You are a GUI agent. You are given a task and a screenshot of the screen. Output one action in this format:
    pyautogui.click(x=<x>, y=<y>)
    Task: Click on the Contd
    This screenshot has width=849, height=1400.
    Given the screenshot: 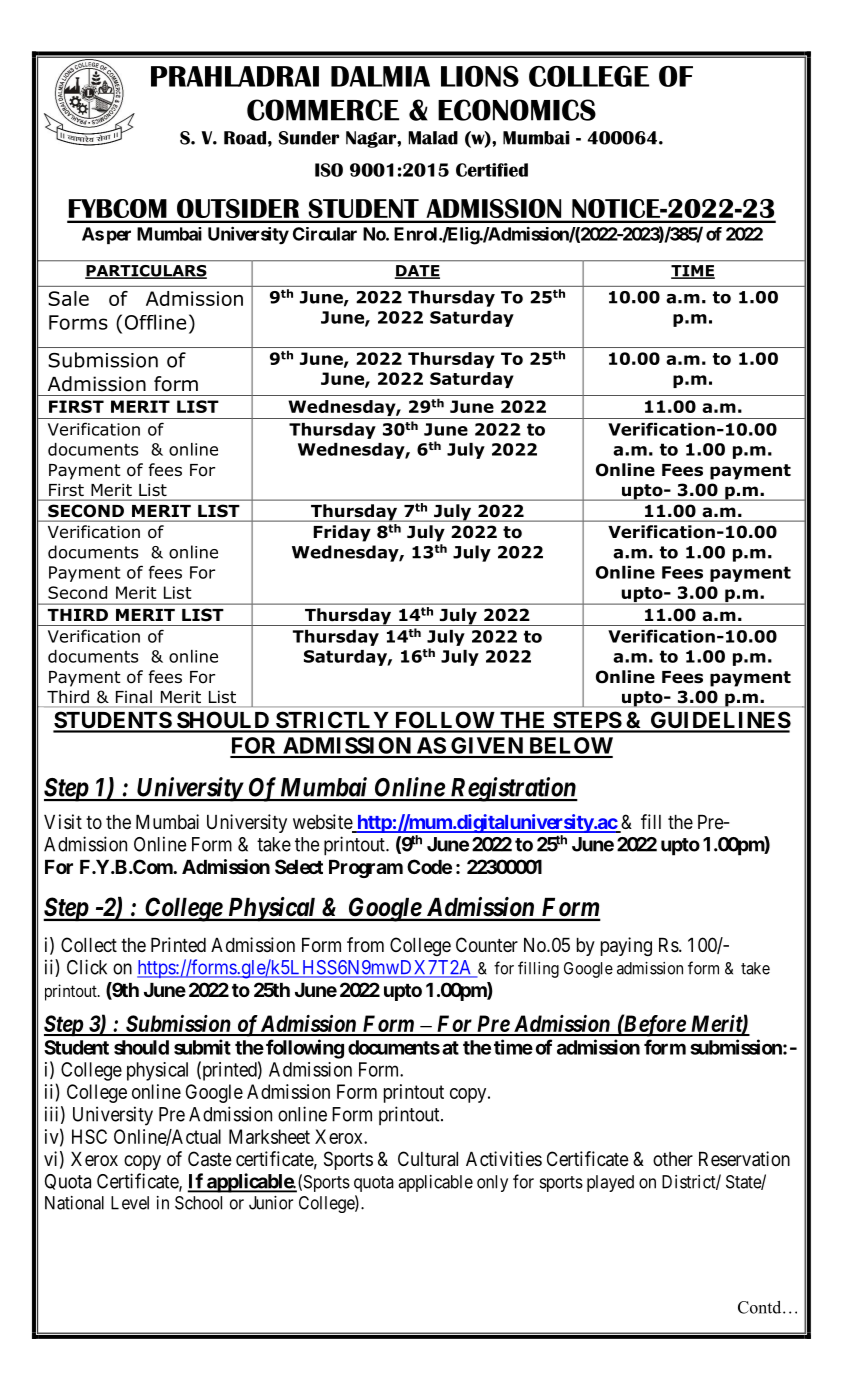 What is the action you would take?
    pyautogui.click(x=761, y=1307)
